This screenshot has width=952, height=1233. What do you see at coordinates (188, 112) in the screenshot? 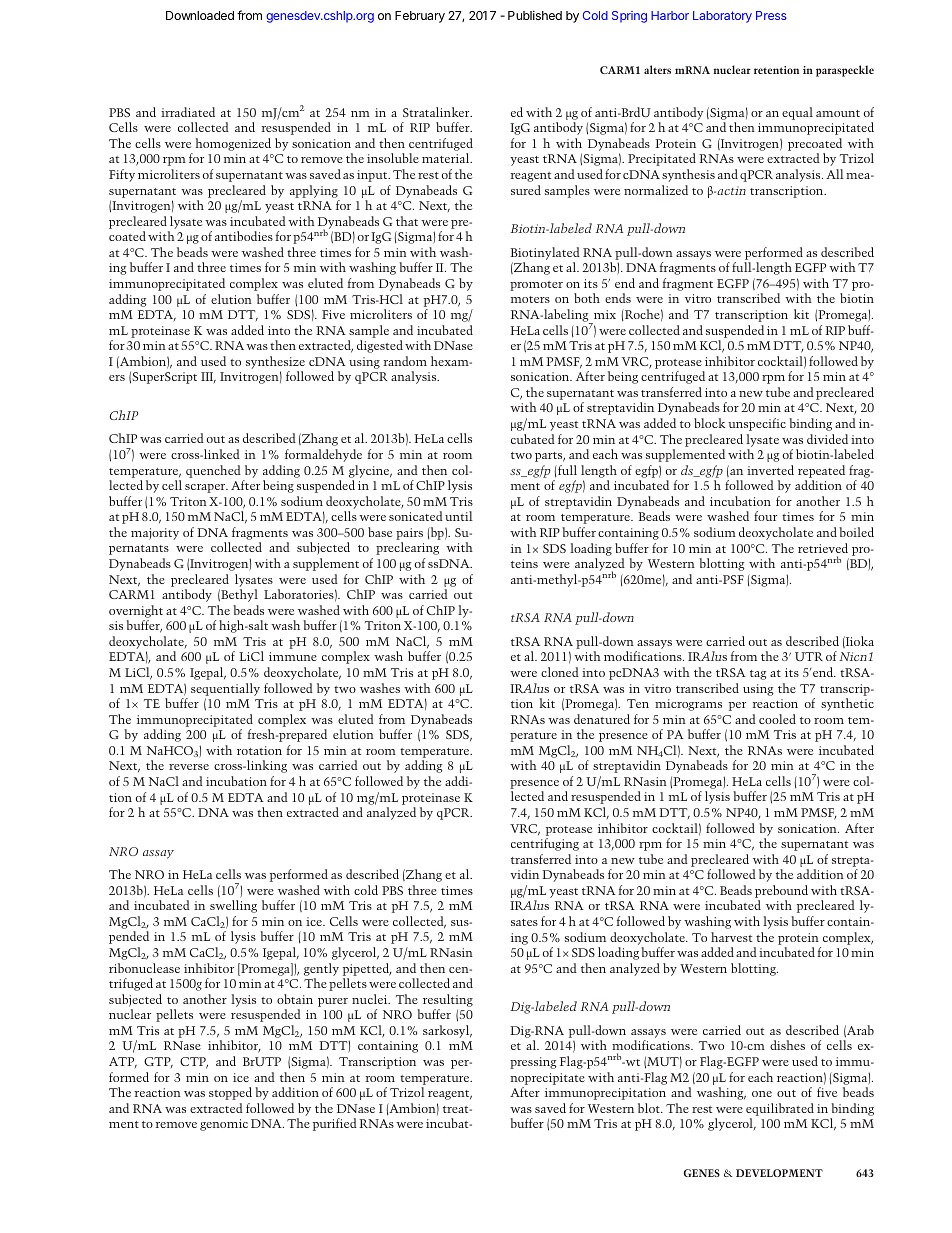
I see `irradiated` at bounding box center [188, 112].
